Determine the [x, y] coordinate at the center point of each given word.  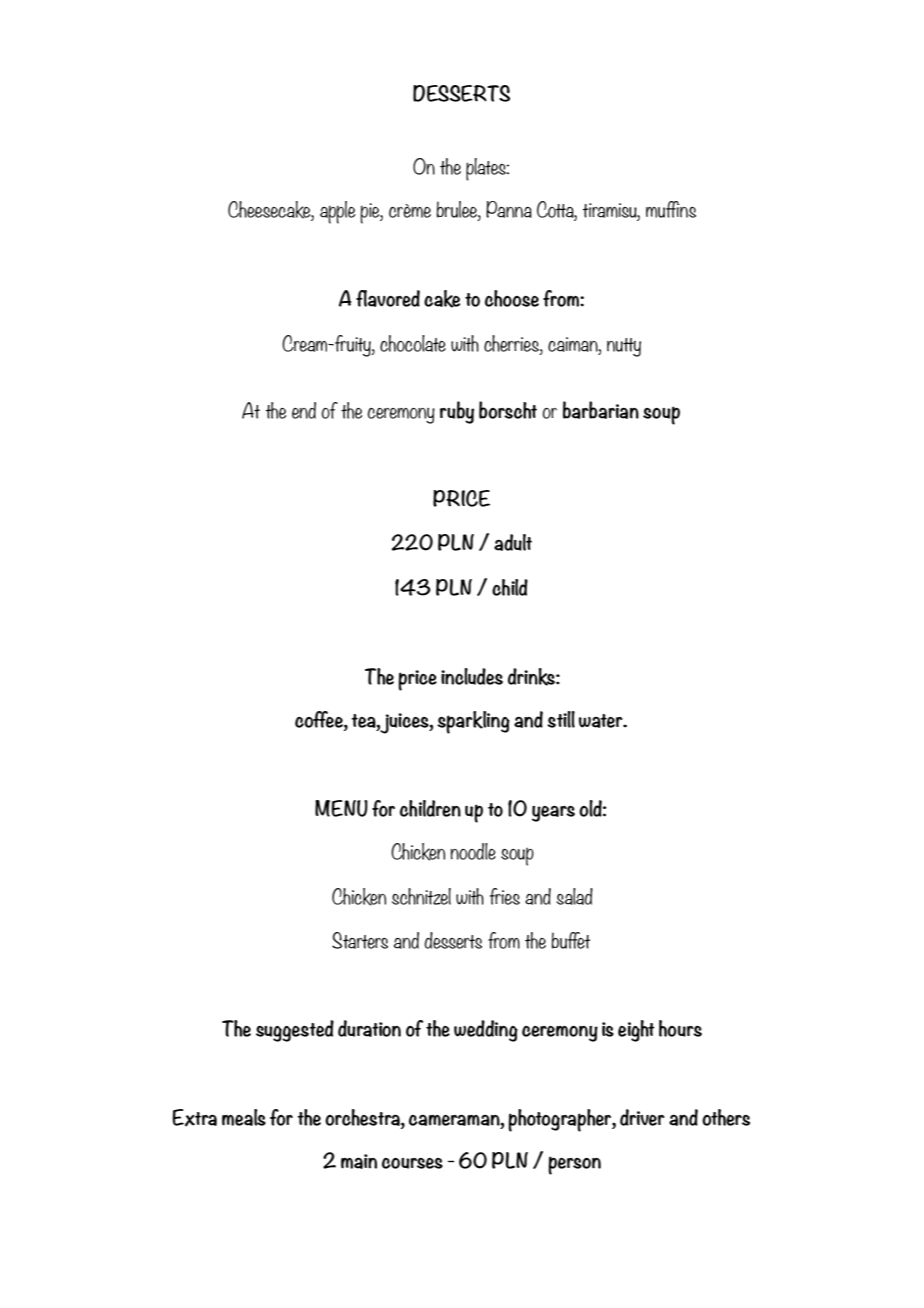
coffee [320, 720]
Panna [509, 209]
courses [412, 1163]
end [304, 410]
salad [574, 896]
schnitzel [421, 896]
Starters [360, 940]
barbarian [601, 410]
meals [244, 1117]
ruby [457, 412]
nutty [624, 347]
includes [472, 676]
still [561, 719]
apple [337, 212]
